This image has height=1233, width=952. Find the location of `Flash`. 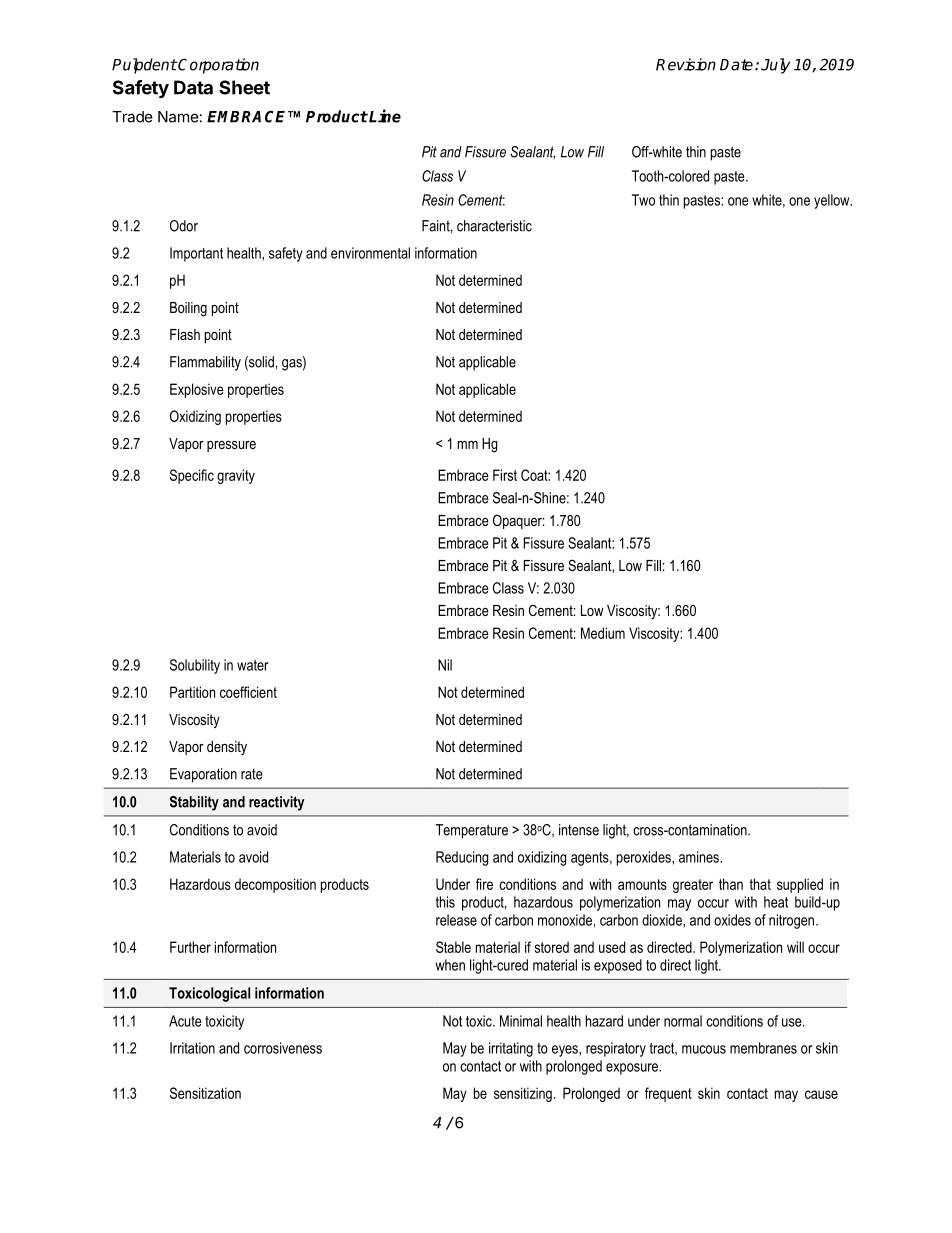

Flash is located at coordinates (185, 334).
